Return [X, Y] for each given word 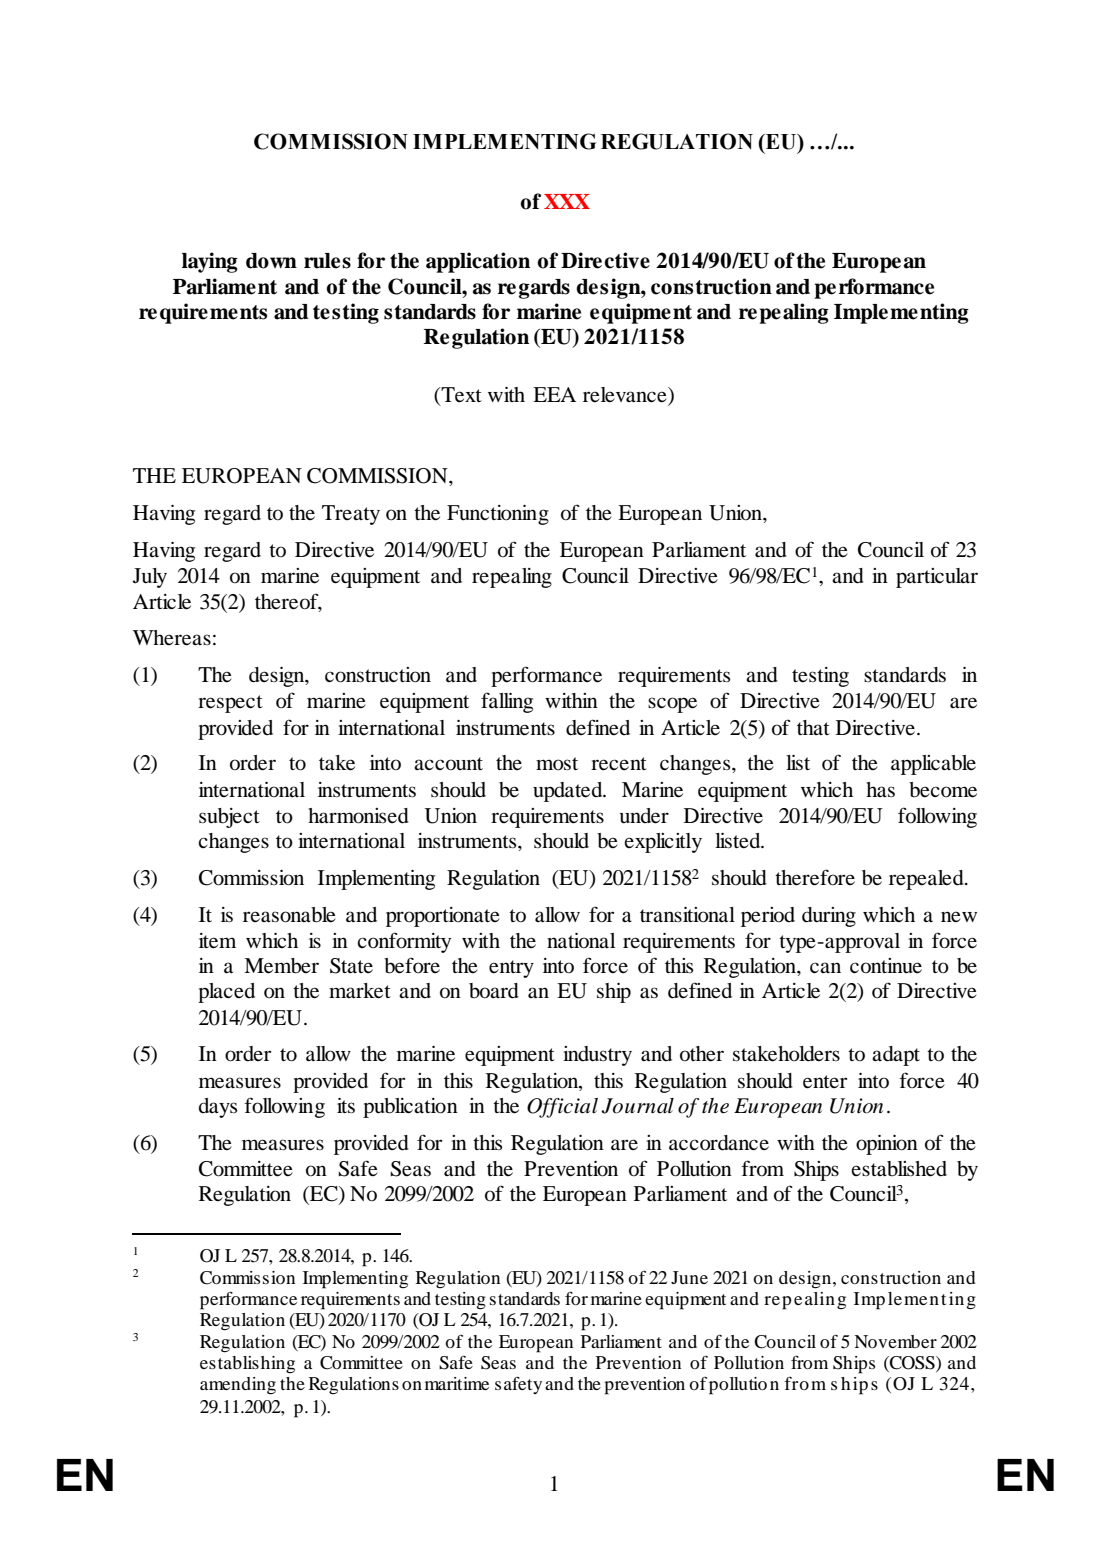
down [271, 261]
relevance [626, 395]
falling [507, 702]
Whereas [172, 638]
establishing [247, 1365]
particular [937, 578]
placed [226, 993]
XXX [567, 201]
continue [886, 966]
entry [511, 969]
